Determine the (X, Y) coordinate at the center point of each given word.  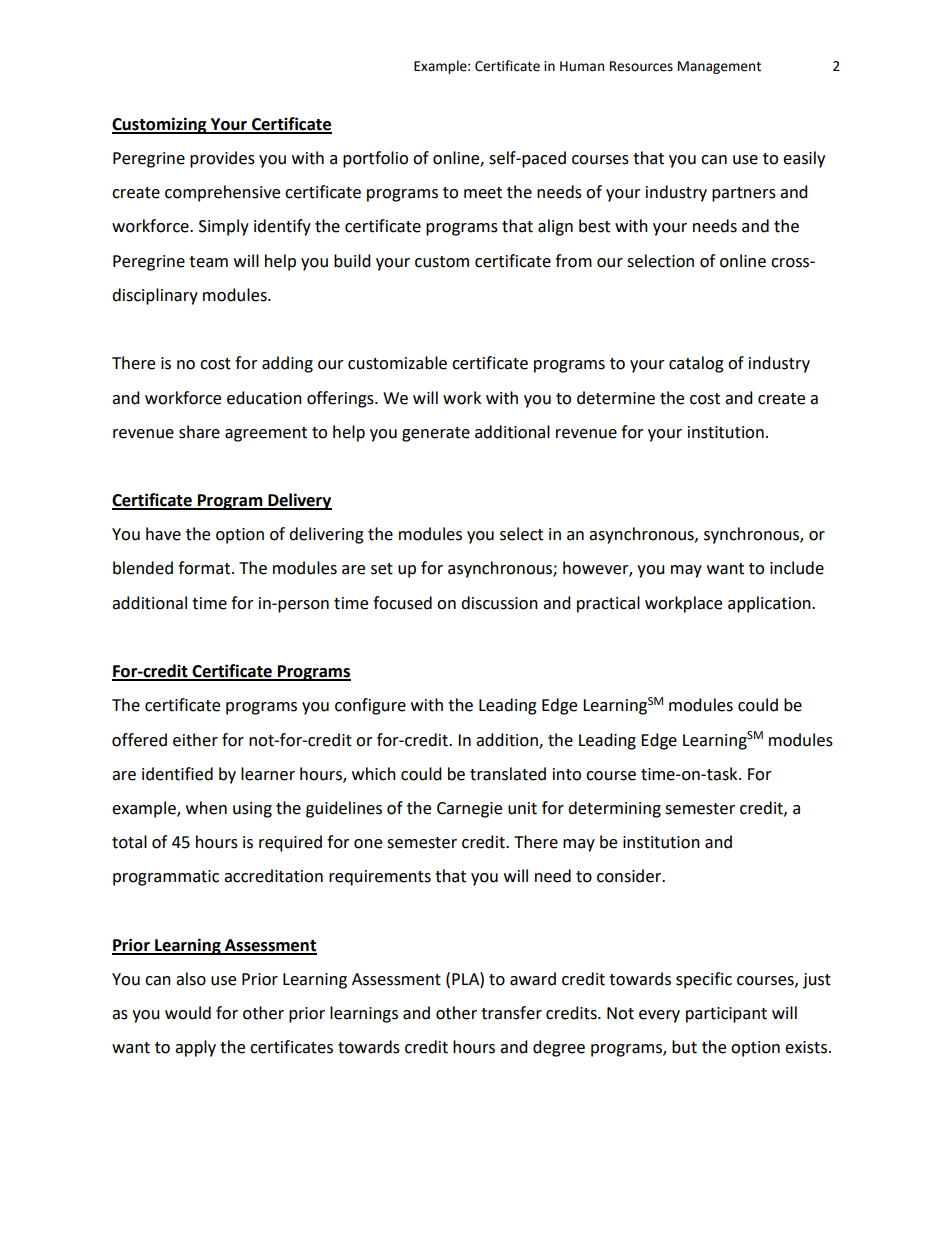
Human (582, 66)
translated (508, 774)
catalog (696, 364)
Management (719, 67)
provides (222, 159)
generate (436, 434)
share (199, 432)
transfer (511, 1013)
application (770, 604)
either (195, 740)
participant (726, 1015)
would (188, 1013)
